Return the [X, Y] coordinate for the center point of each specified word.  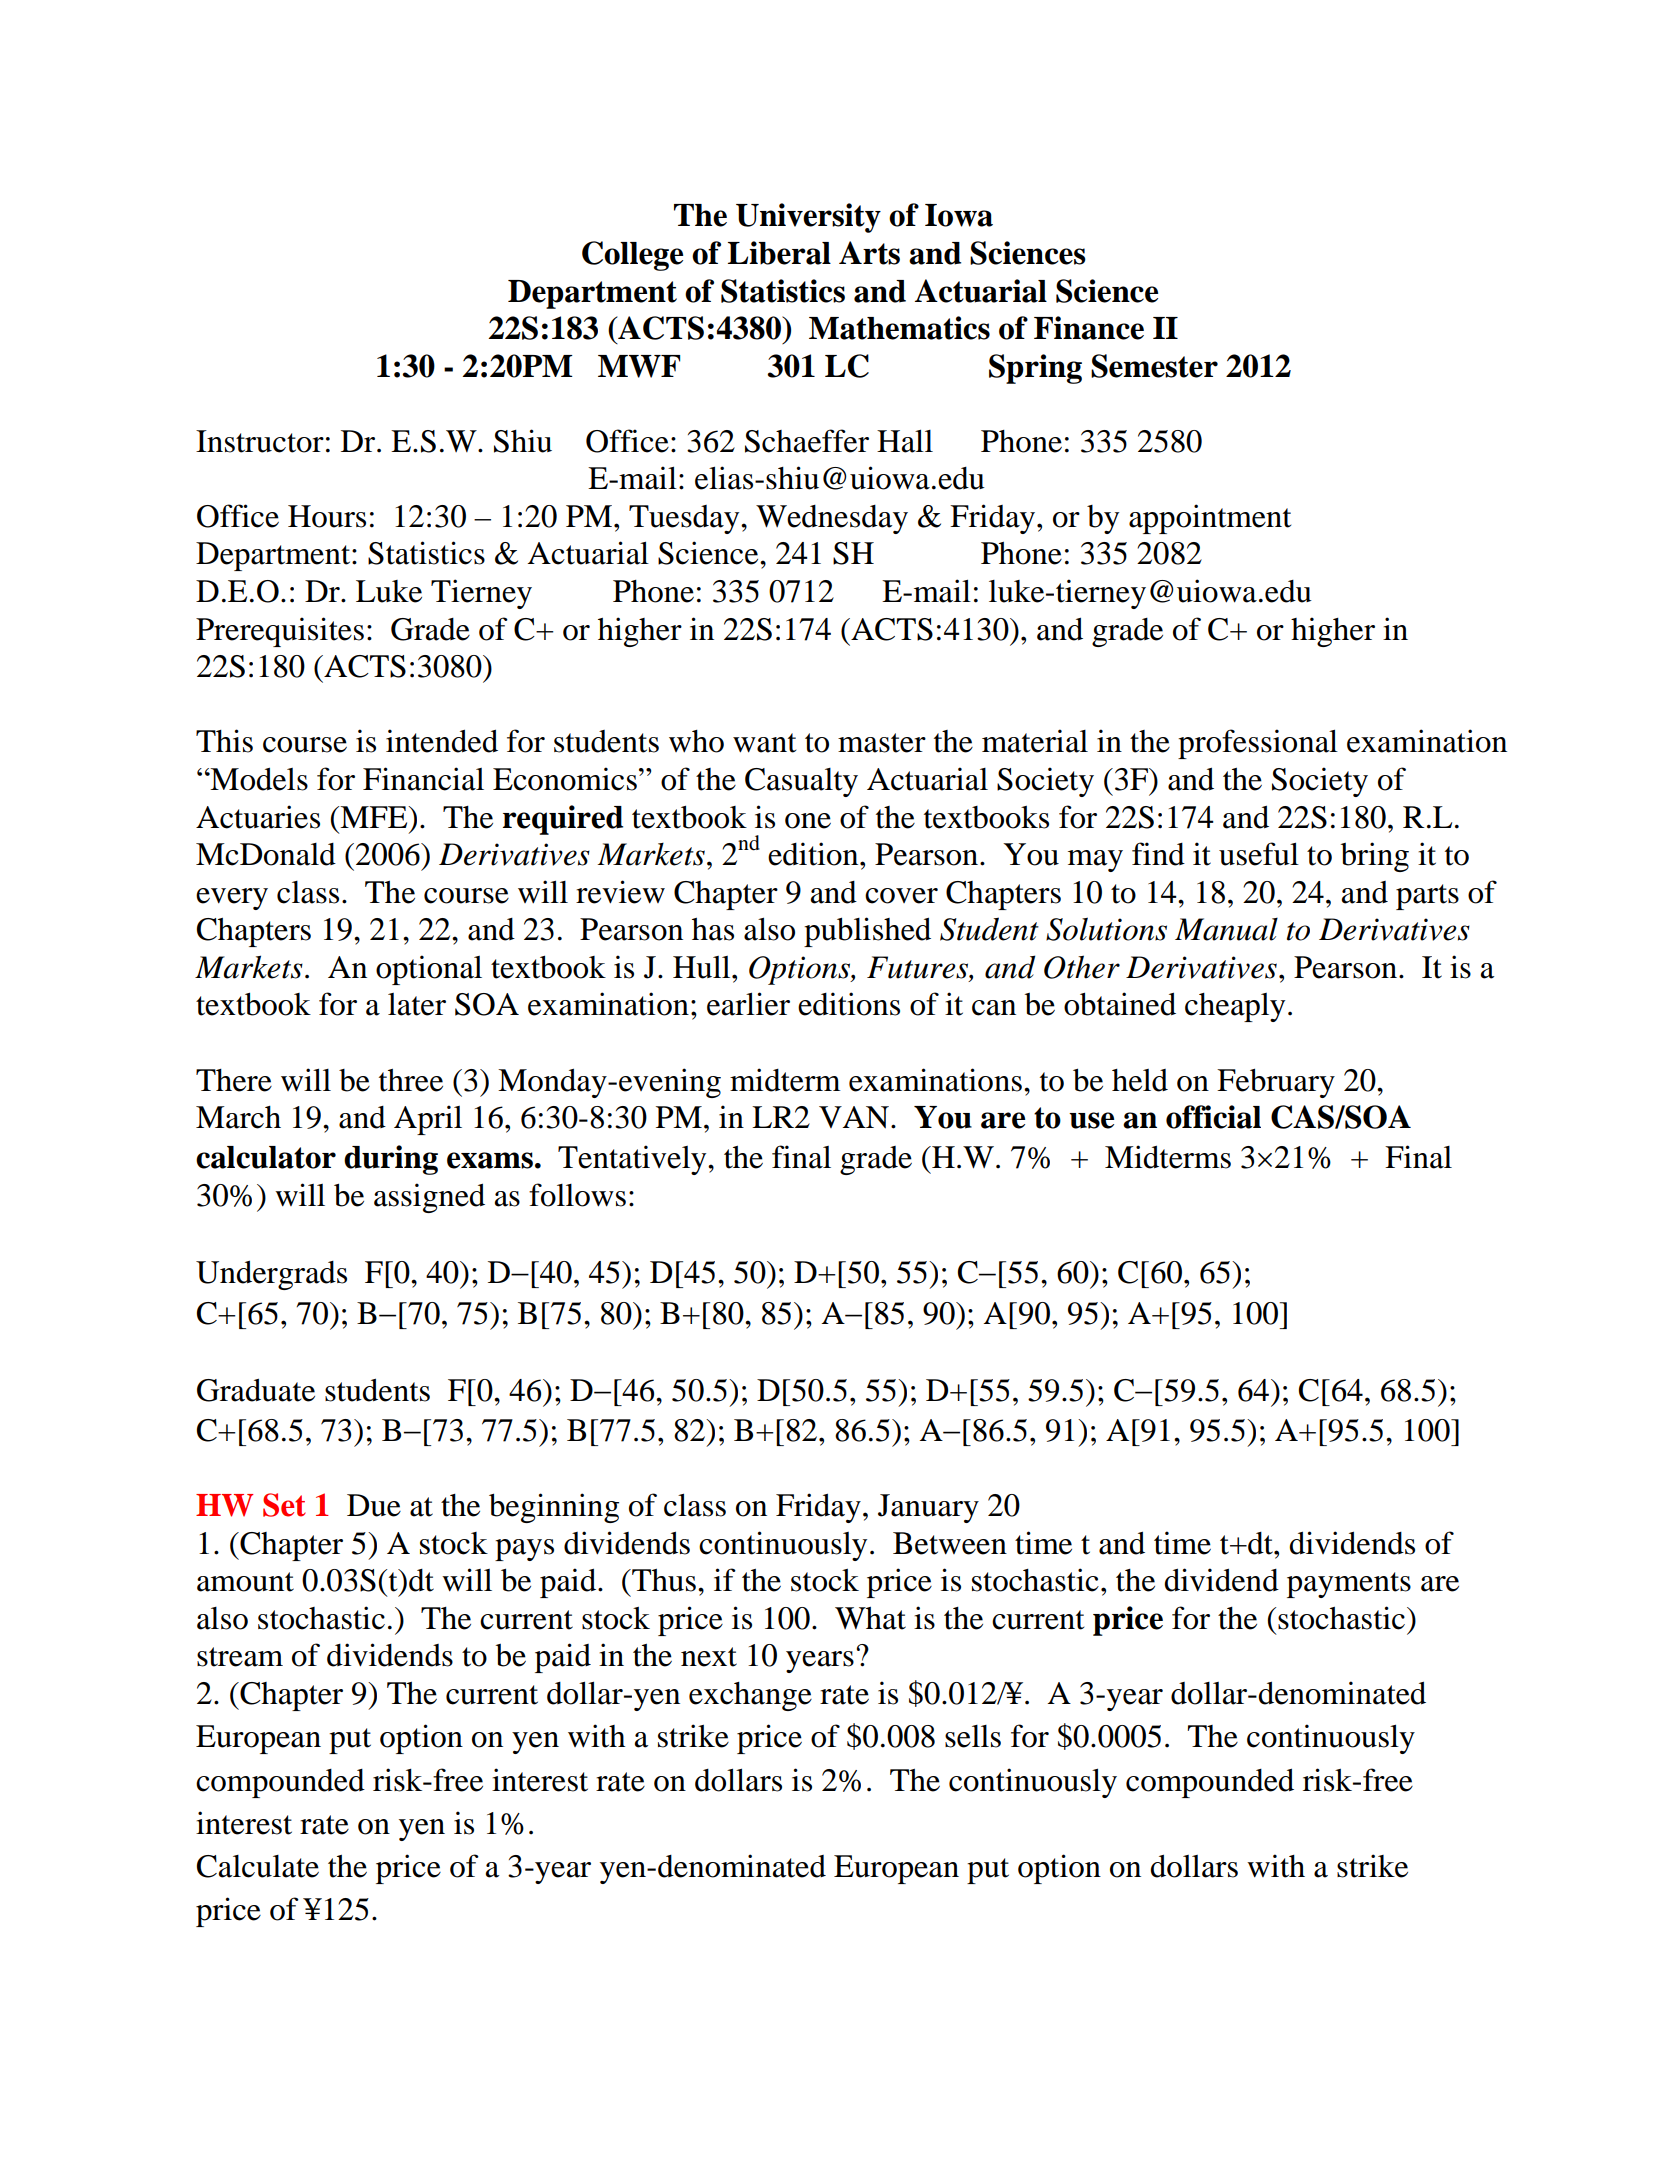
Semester [1154, 366]
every [232, 899]
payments [1349, 1585]
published [867, 932]
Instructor [260, 441]
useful [1259, 854]
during [391, 1160]
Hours [327, 516]
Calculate [258, 1866]
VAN [855, 1117]
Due [374, 1505]
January [928, 1508]
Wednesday [832, 519]
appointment [1210, 519]
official [1213, 1117]
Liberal [779, 253]
